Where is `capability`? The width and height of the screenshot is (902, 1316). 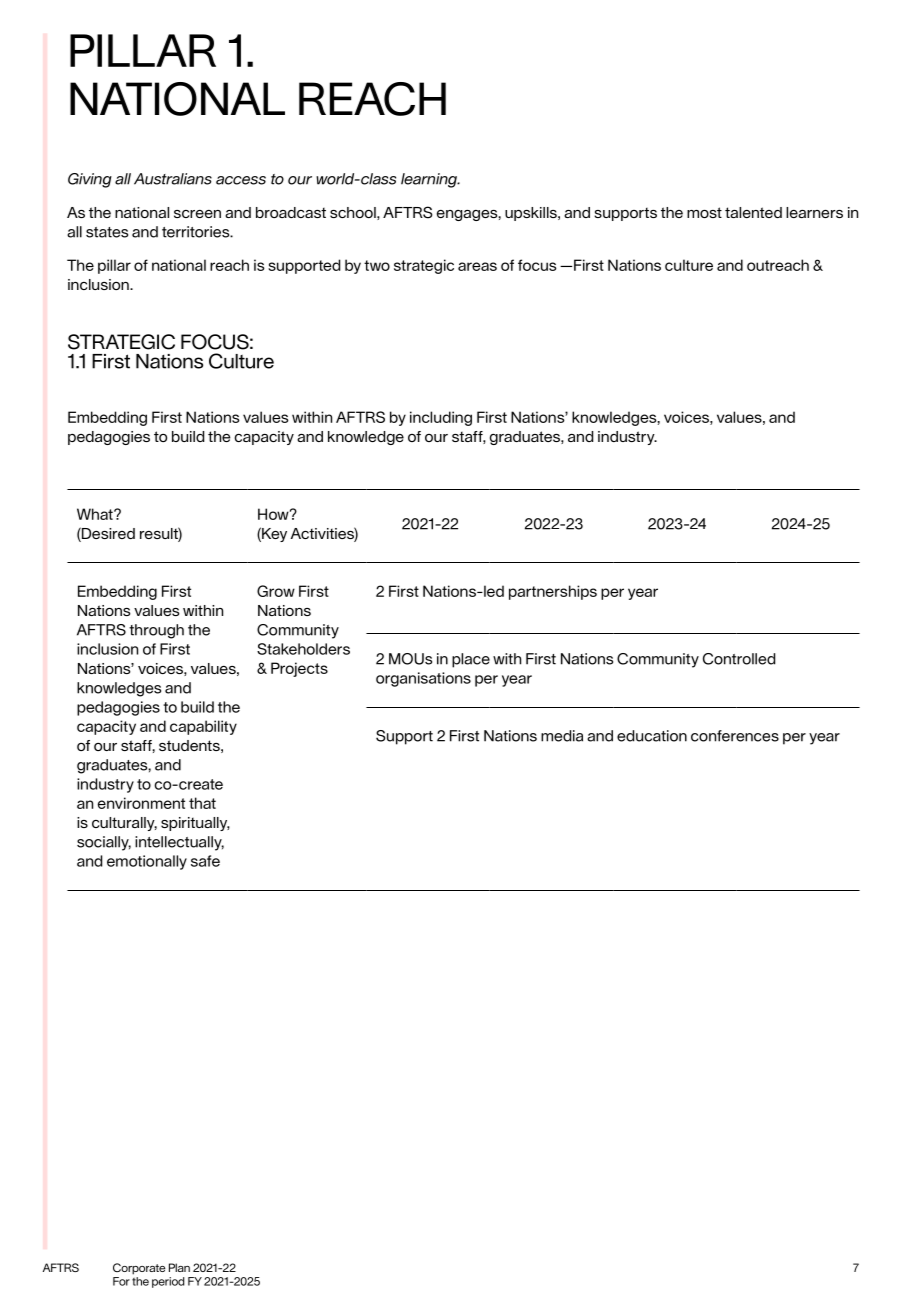
capability is located at coordinates (203, 727).
